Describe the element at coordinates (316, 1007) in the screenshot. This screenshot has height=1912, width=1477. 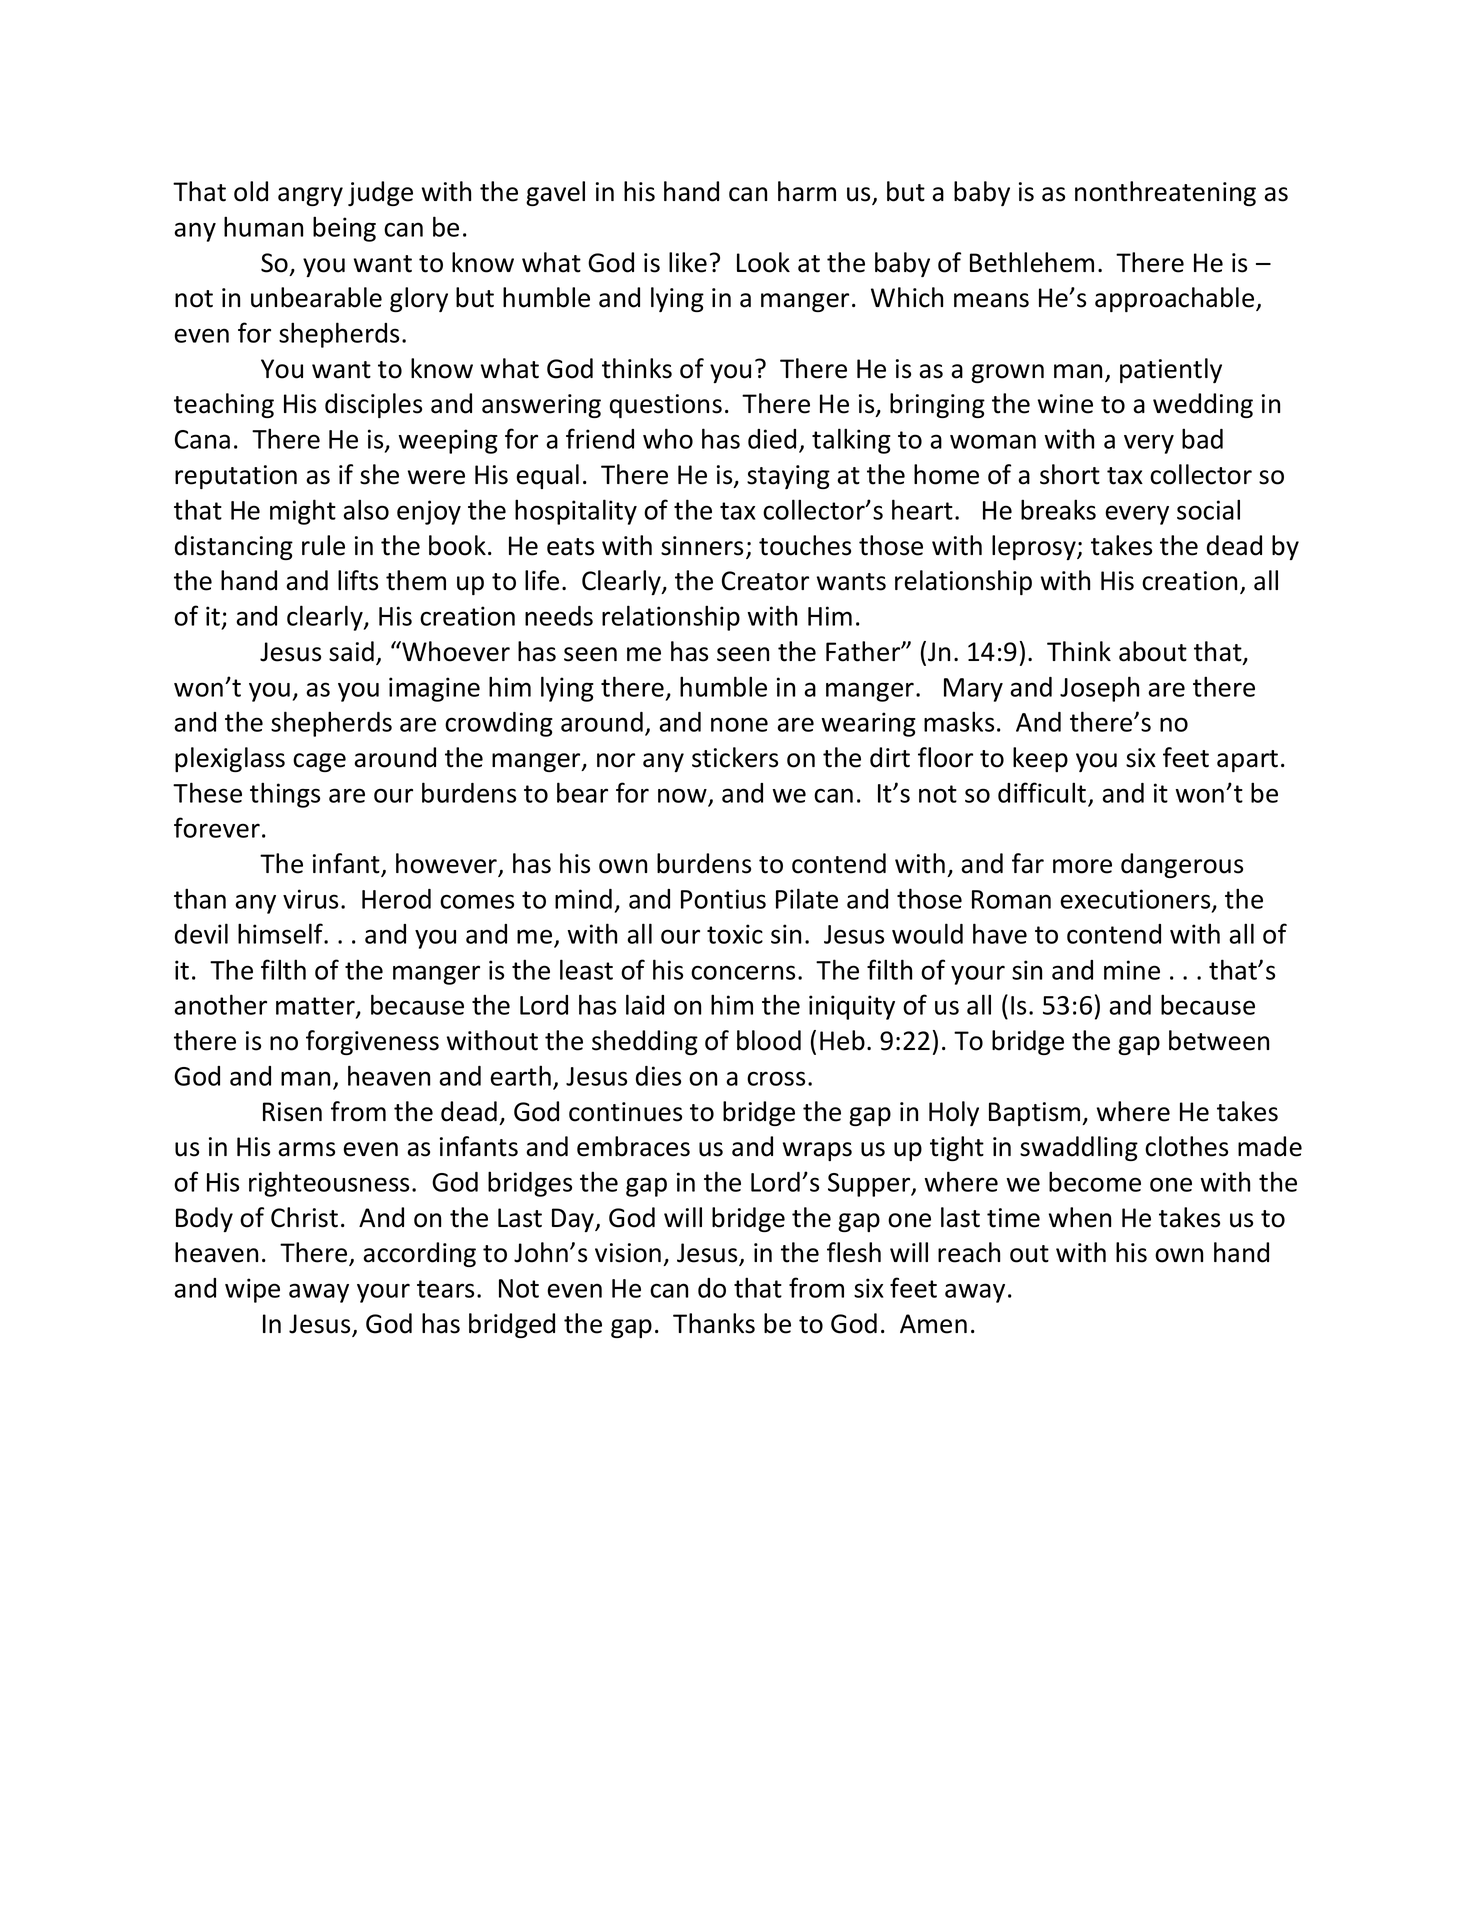
I see `matter` at that location.
